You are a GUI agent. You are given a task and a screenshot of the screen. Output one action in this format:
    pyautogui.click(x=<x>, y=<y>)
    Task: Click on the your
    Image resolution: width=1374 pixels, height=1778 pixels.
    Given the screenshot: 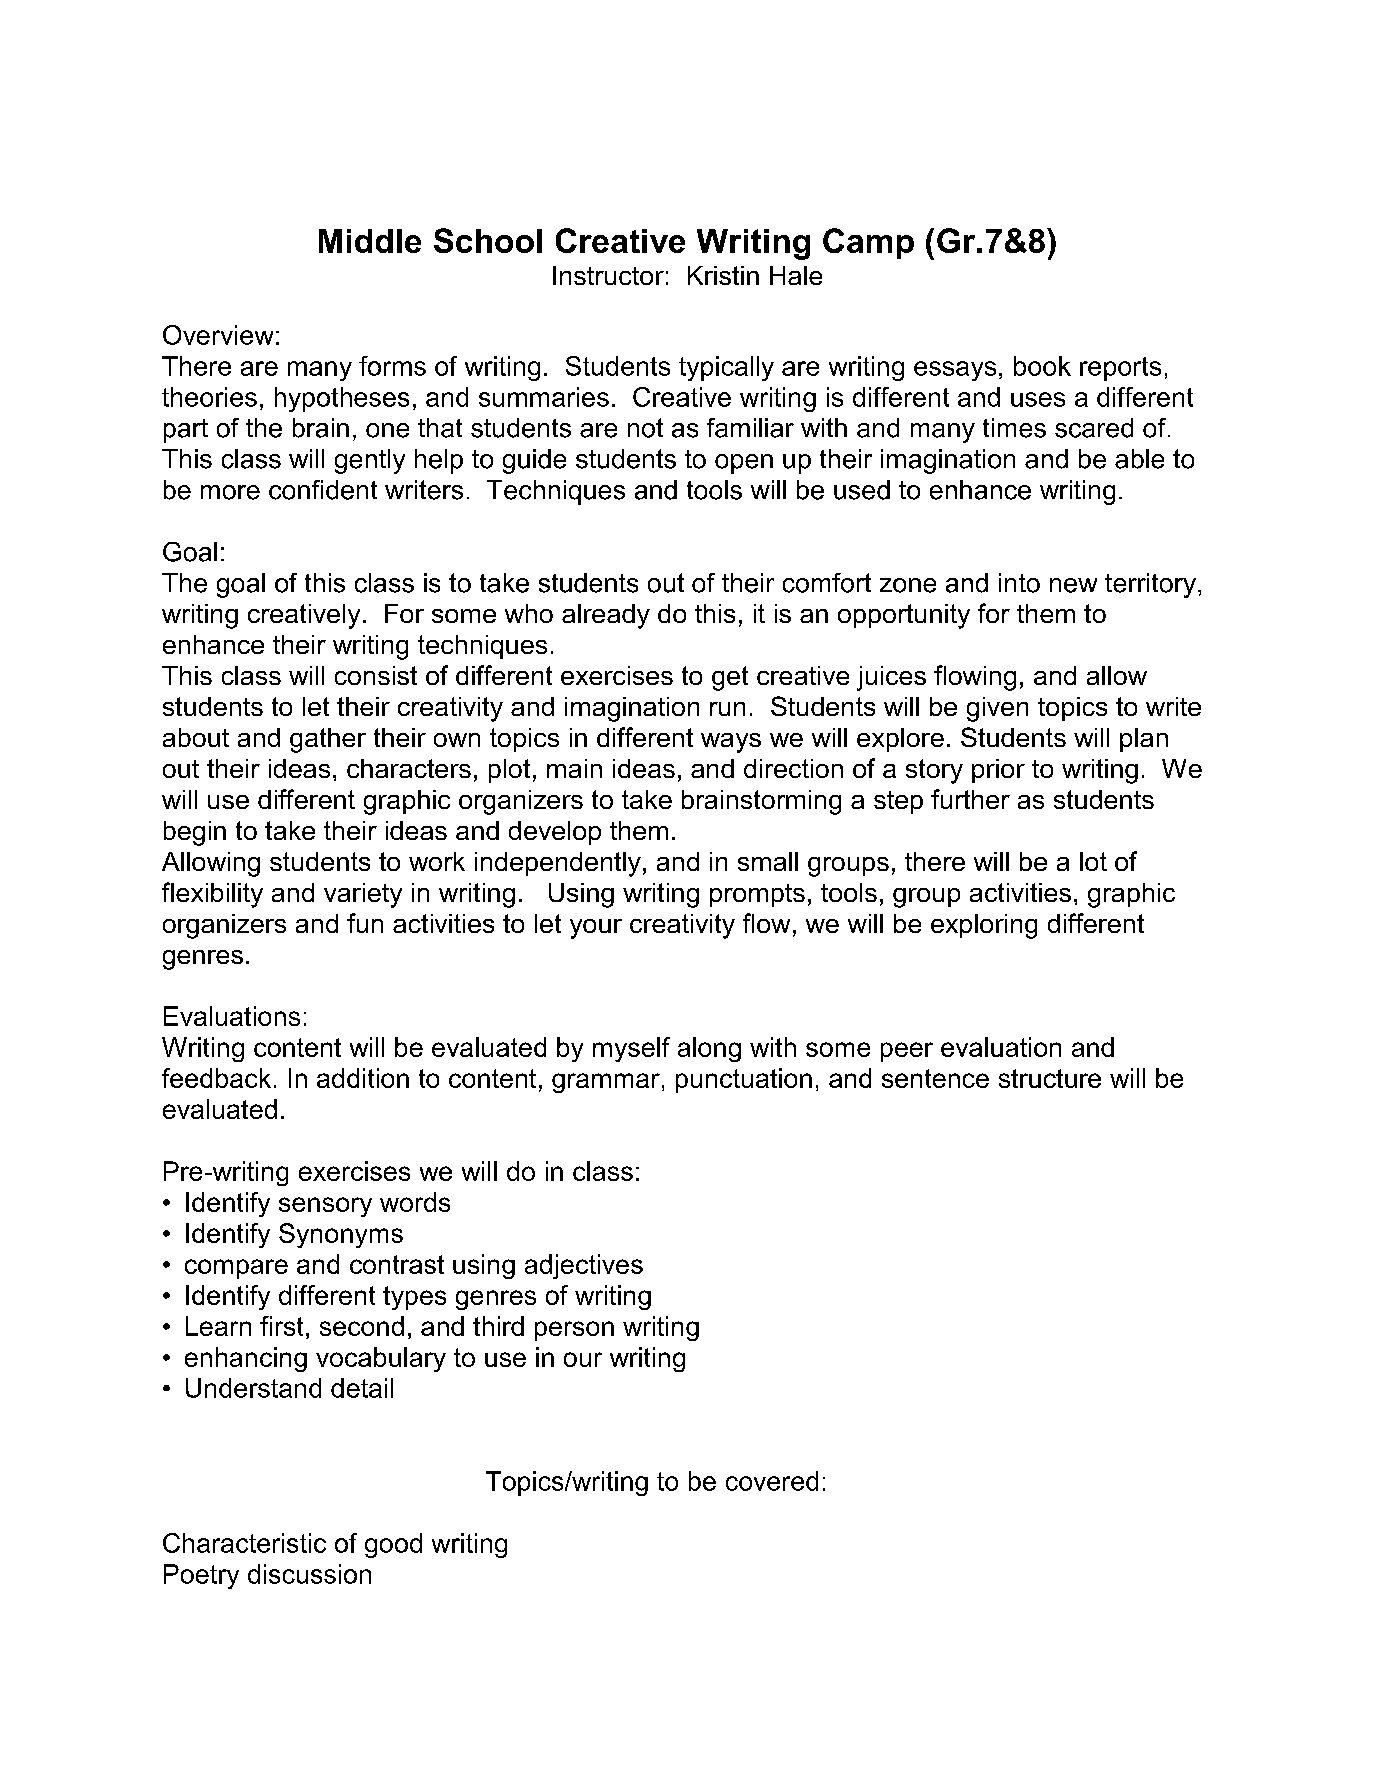 What is the action you would take?
    pyautogui.click(x=596, y=929)
